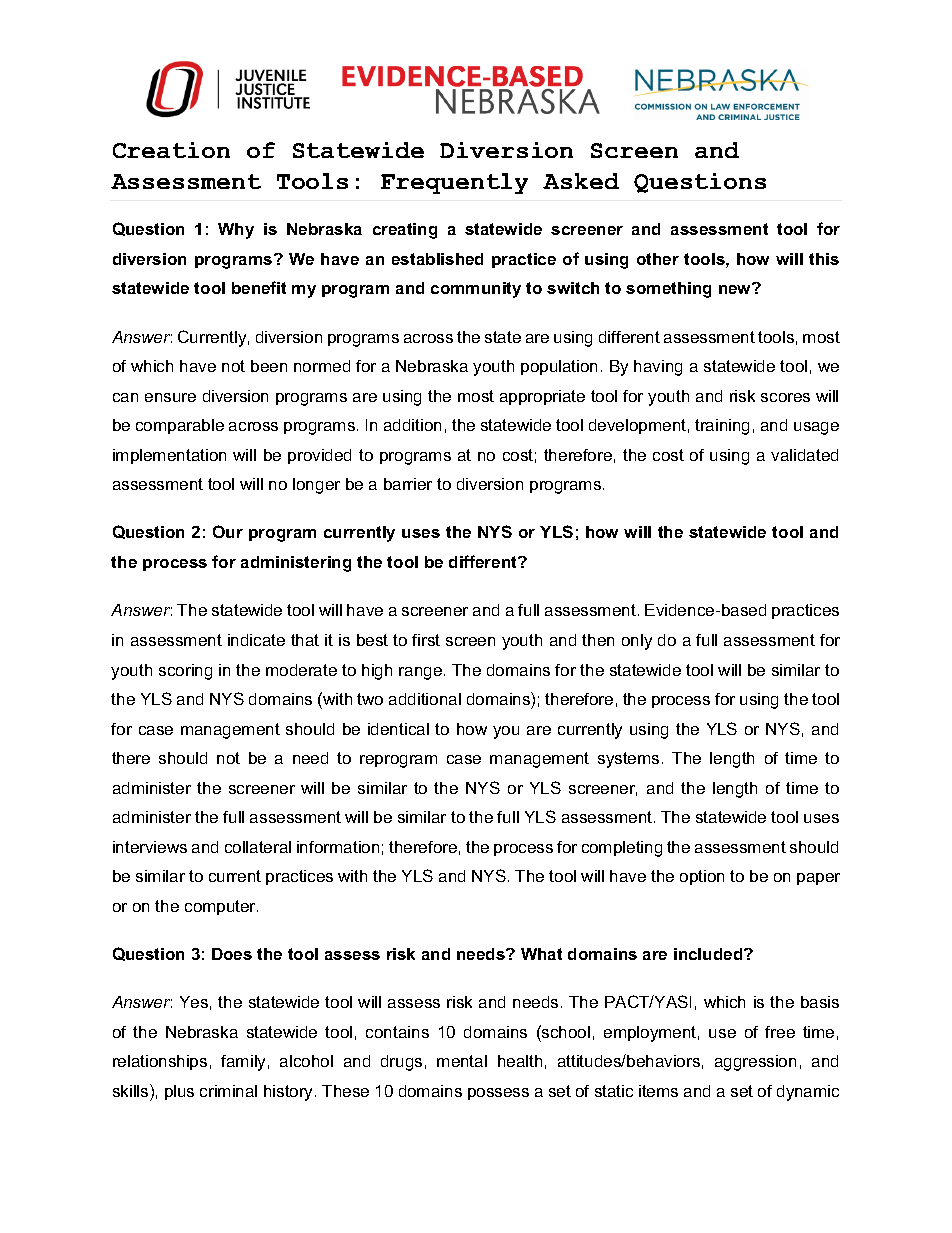  Describe the element at coordinates (637, 642) in the image. I see `only` at that location.
